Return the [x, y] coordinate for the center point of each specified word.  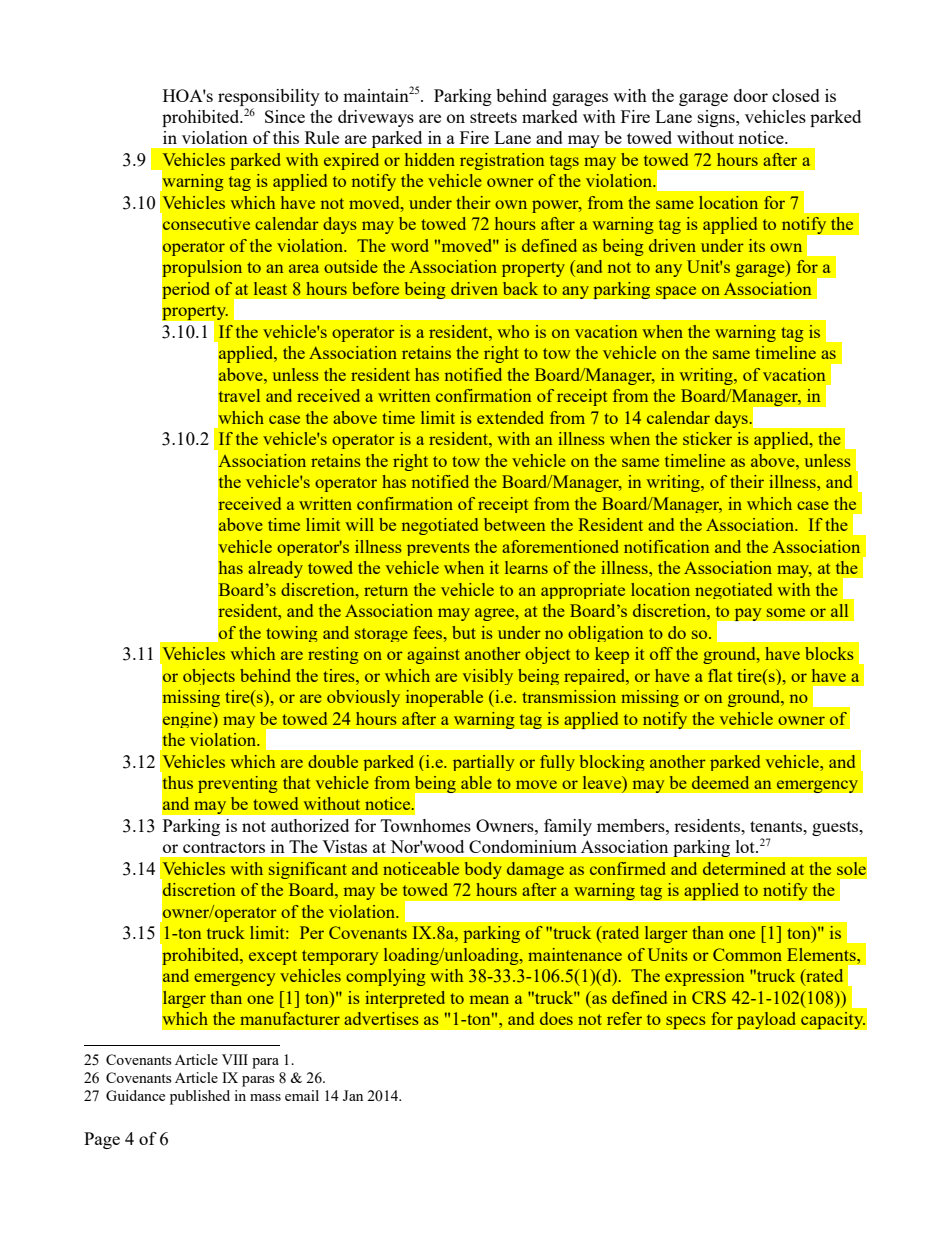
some [786, 612]
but [464, 632]
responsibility [269, 97]
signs [717, 118]
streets [493, 117]
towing [291, 634]
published [200, 1097]
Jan [353, 1095]
